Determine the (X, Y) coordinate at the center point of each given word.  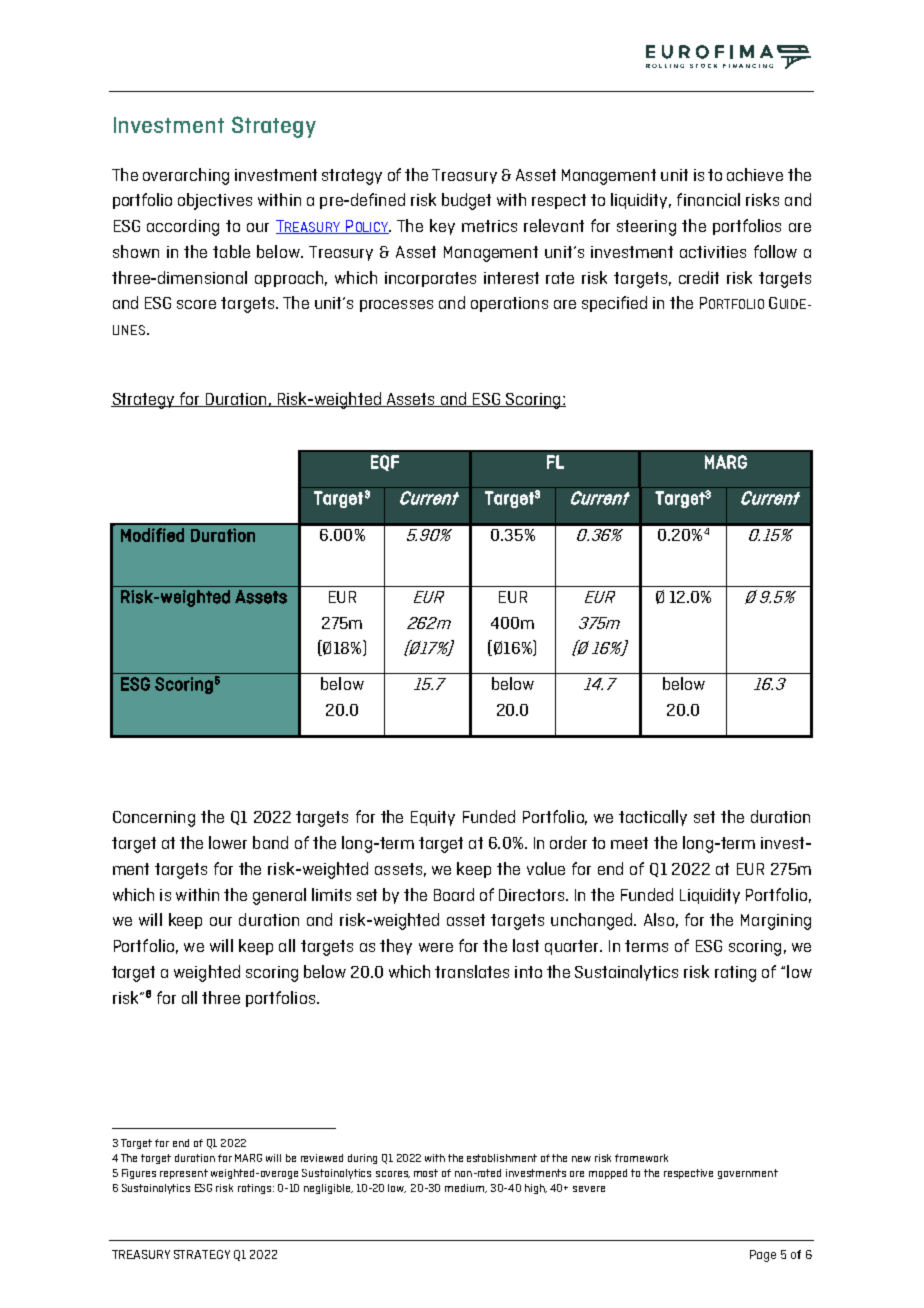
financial (708, 199)
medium (465, 1188)
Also (659, 919)
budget (466, 201)
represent (184, 1174)
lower (228, 842)
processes (396, 306)
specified (614, 304)
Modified (152, 535)
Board (454, 894)
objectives (215, 201)
